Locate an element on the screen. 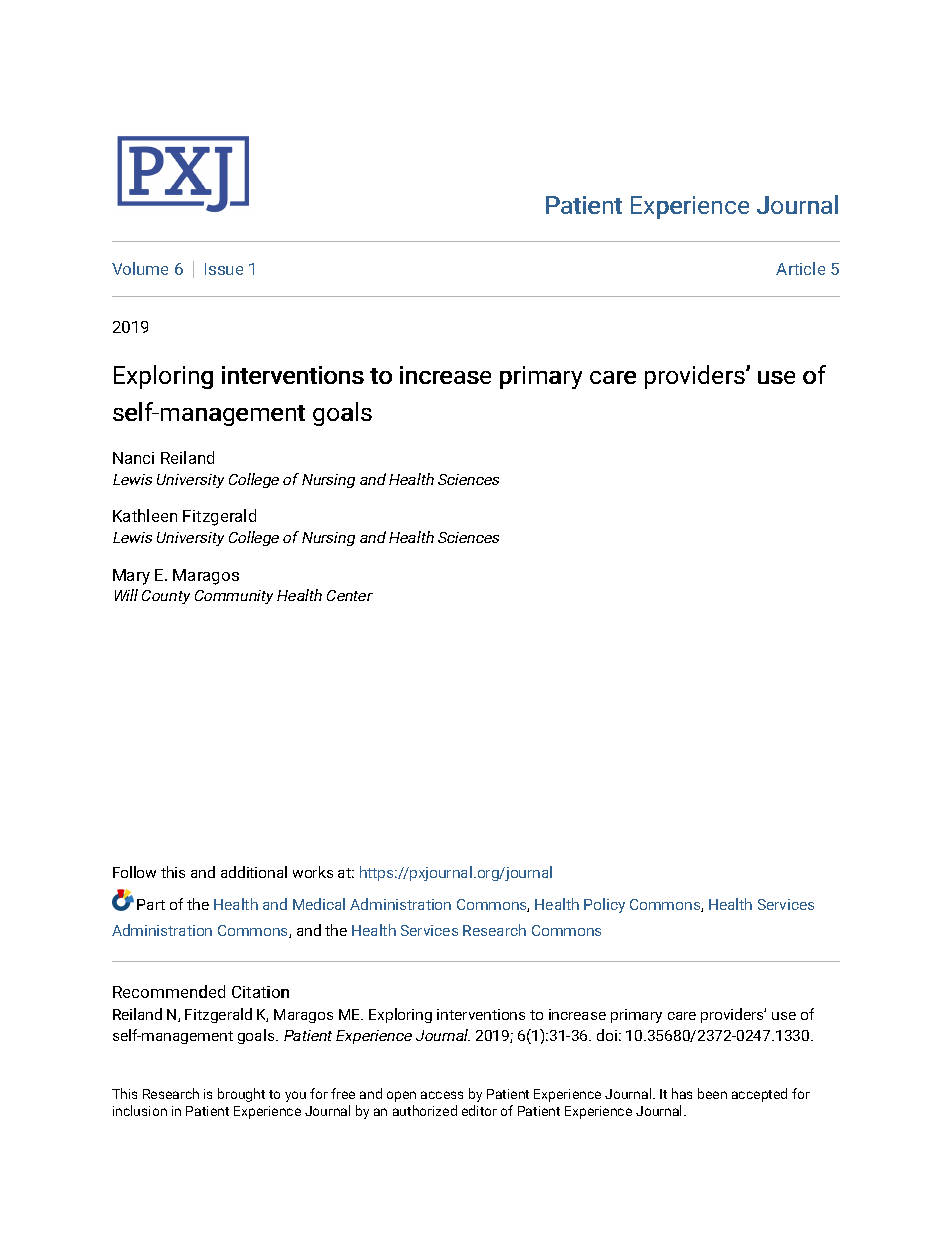  Article is located at coordinates (800, 268).
